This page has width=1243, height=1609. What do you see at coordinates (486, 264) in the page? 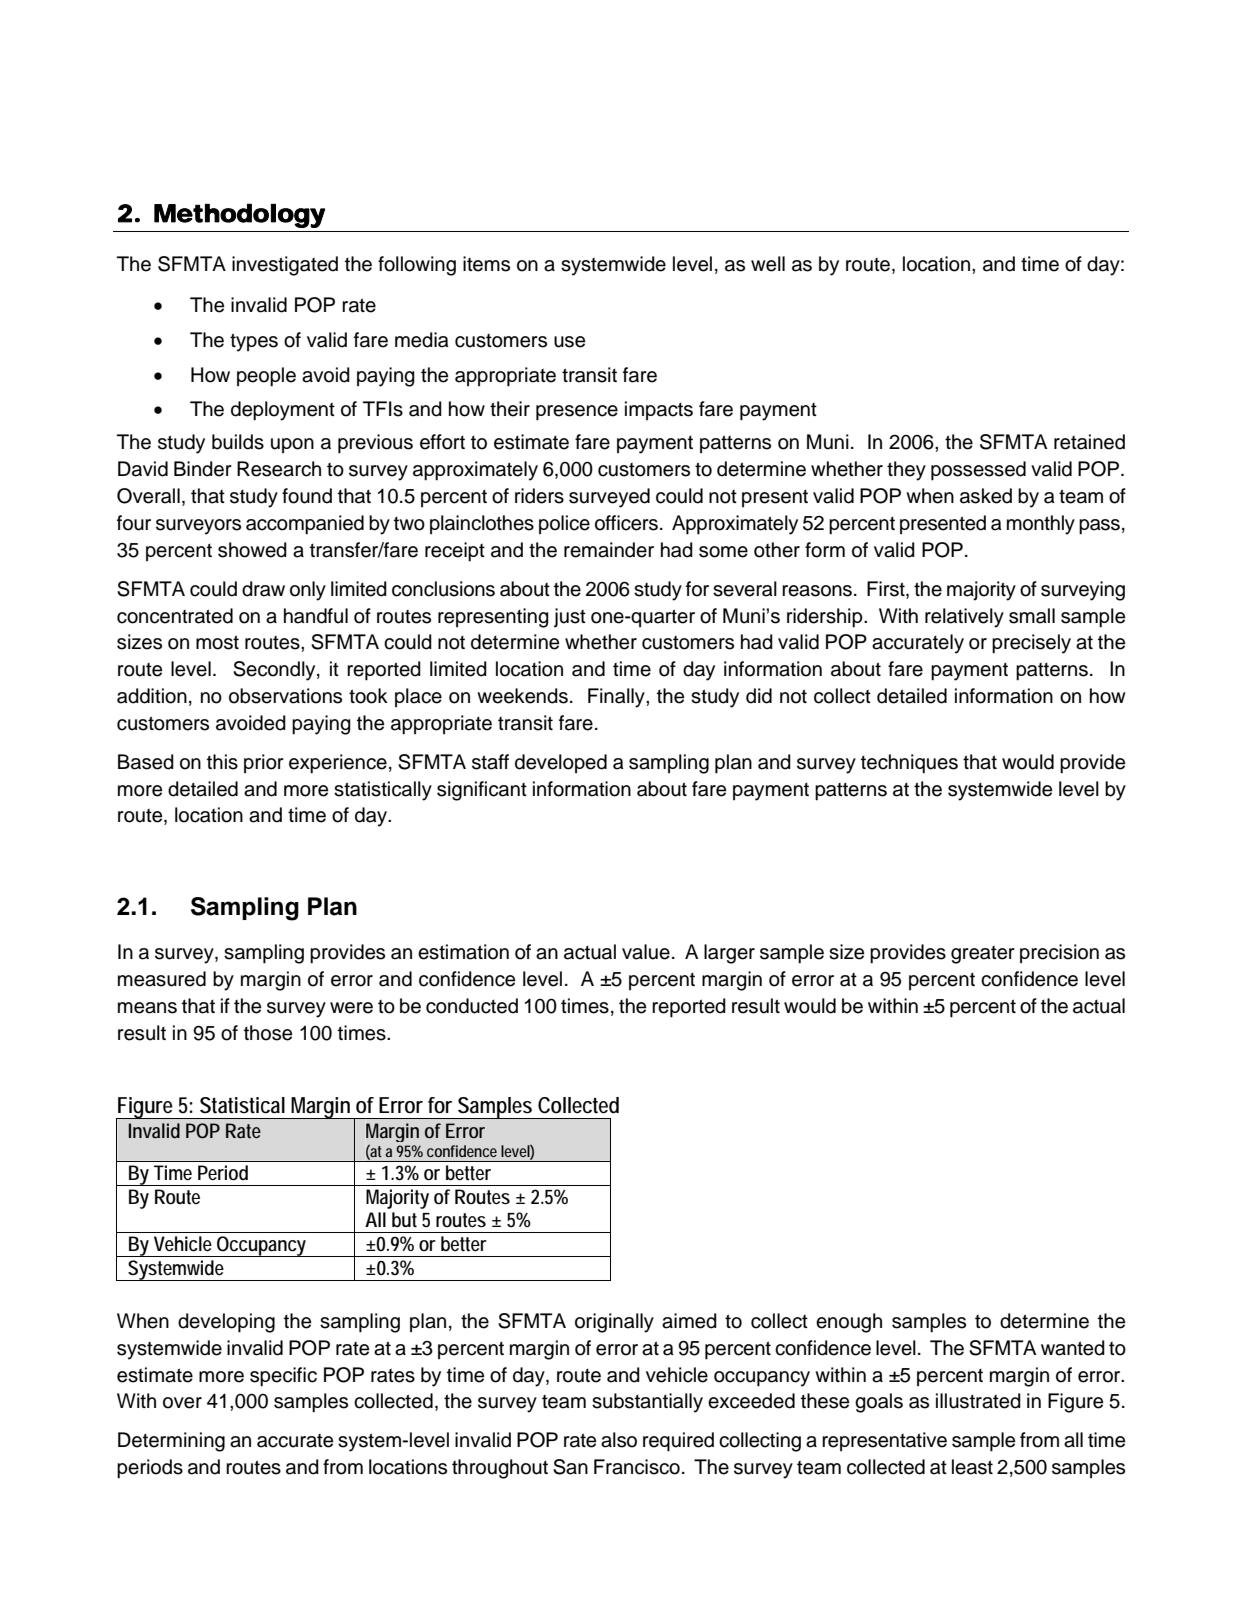
I see `items` at bounding box center [486, 264].
